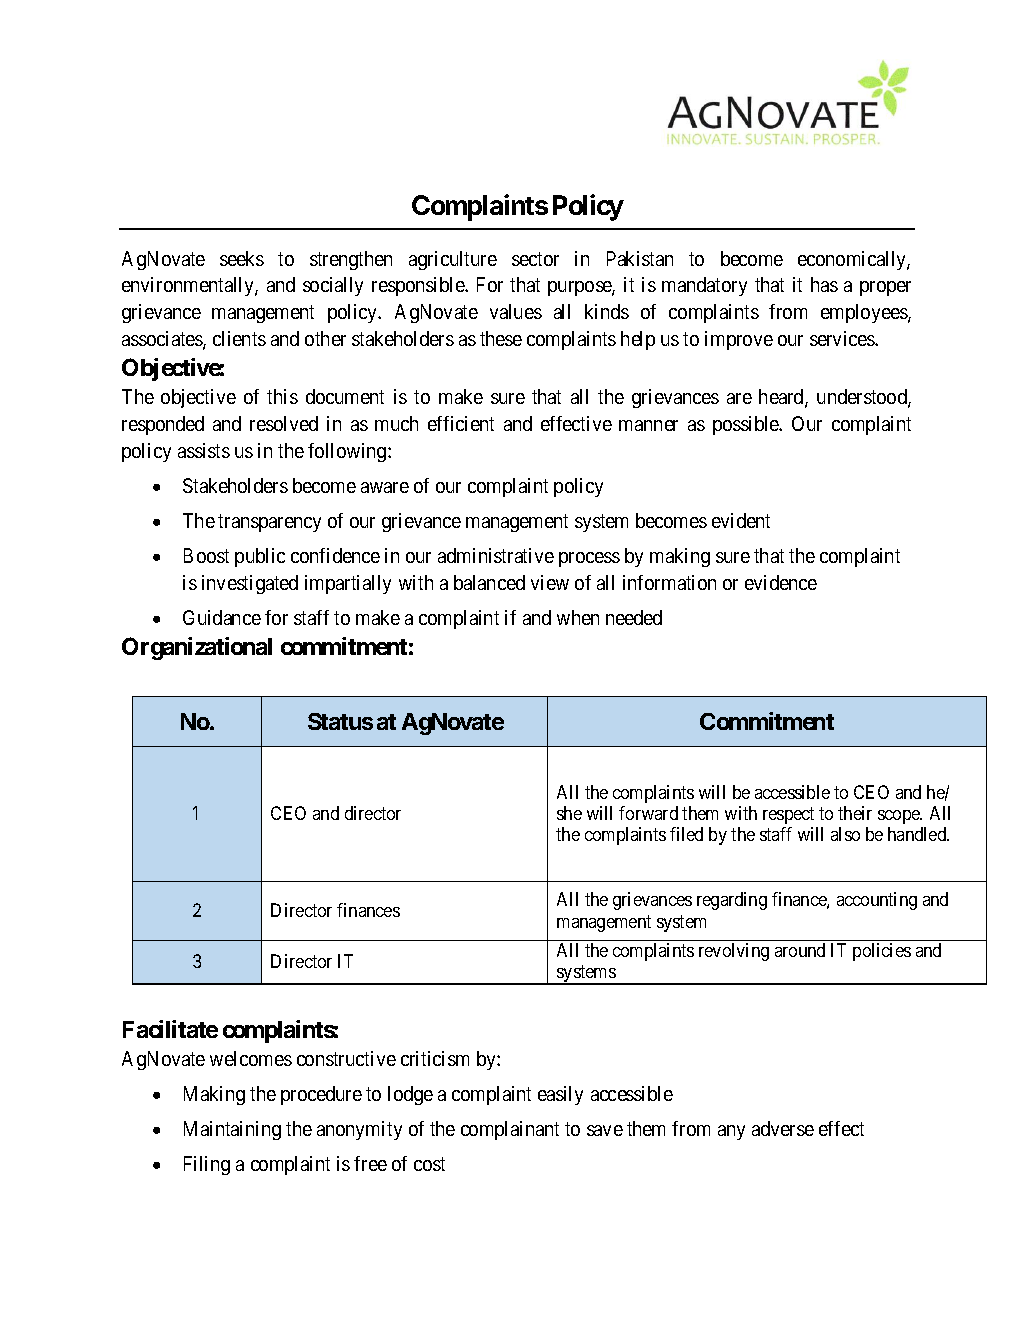 The height and width of the screenshot is (1338, 1034). I want to click on Maintaining, so click(232, 1130).
